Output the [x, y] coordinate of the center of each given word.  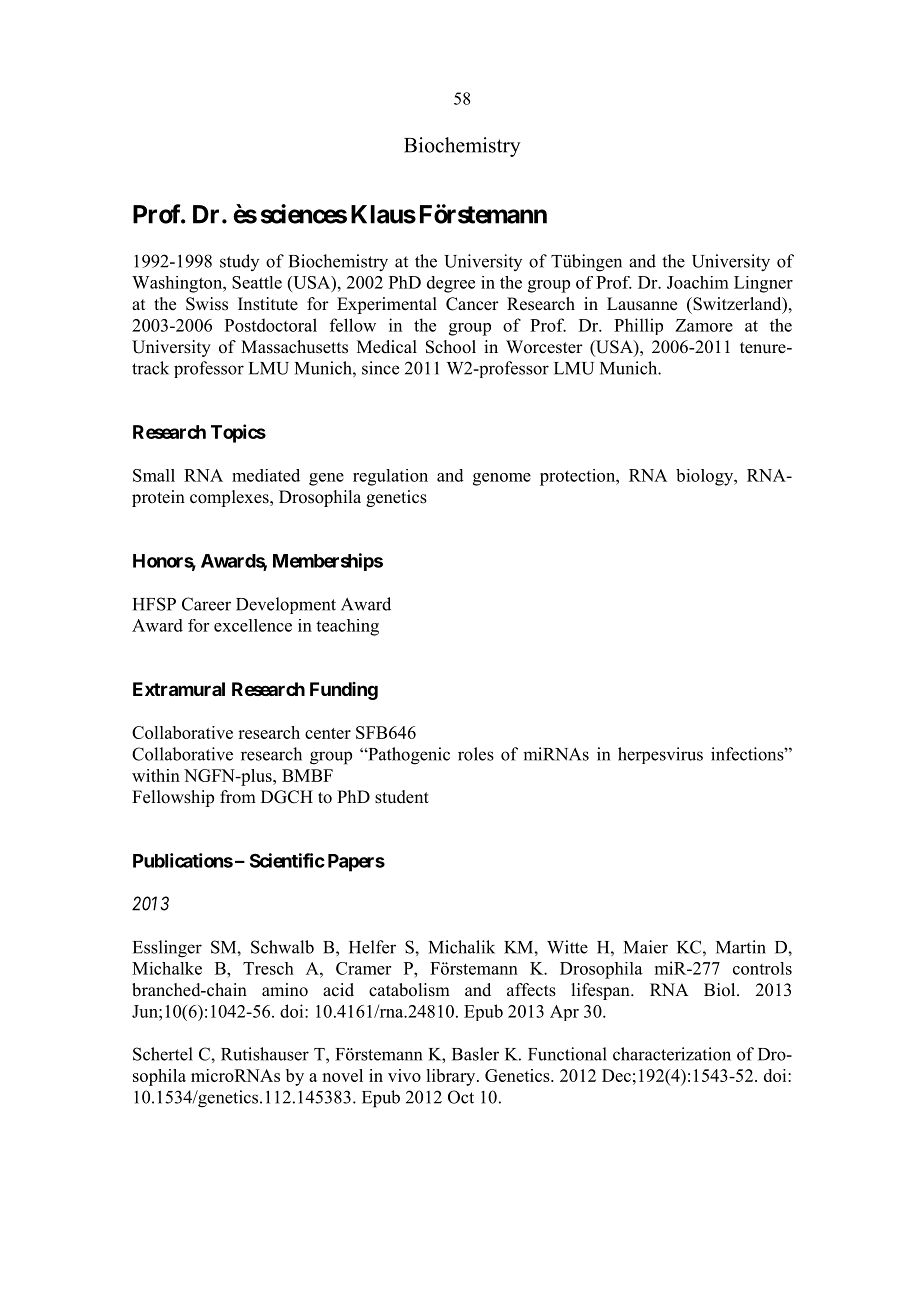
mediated [266, 475]
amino [285, 990]
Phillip [638, 326]
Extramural [179, 689]
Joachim [698, 282]
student [402, 797]
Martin [741, 947]
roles [476, 754]
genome [502, 479]
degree [451, 284]
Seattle [257, 282]
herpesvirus [660, 755]
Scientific [287, 860]
